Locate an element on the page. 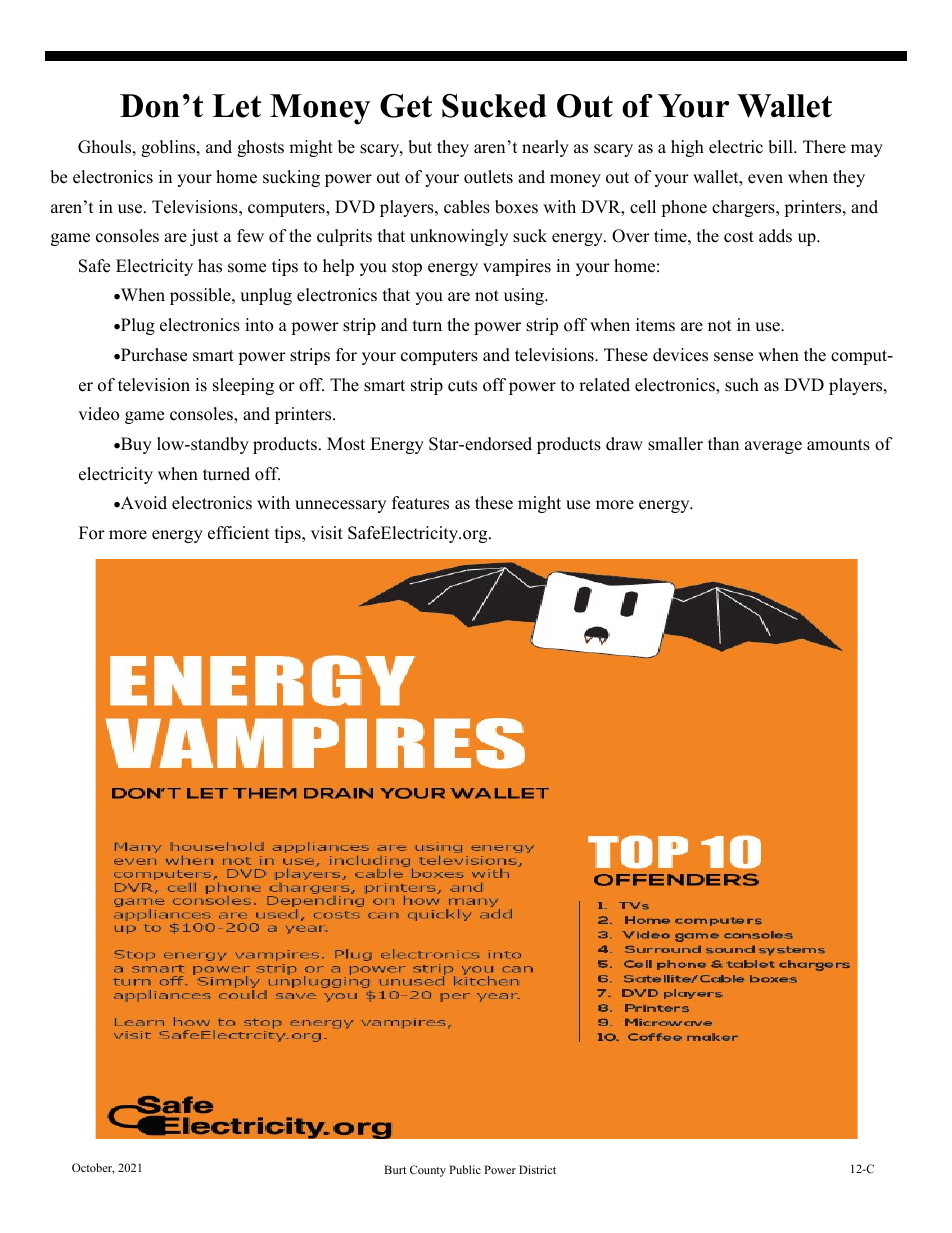 This image has height=1233, width=952. Public is located at coordinates (465, 1169).
